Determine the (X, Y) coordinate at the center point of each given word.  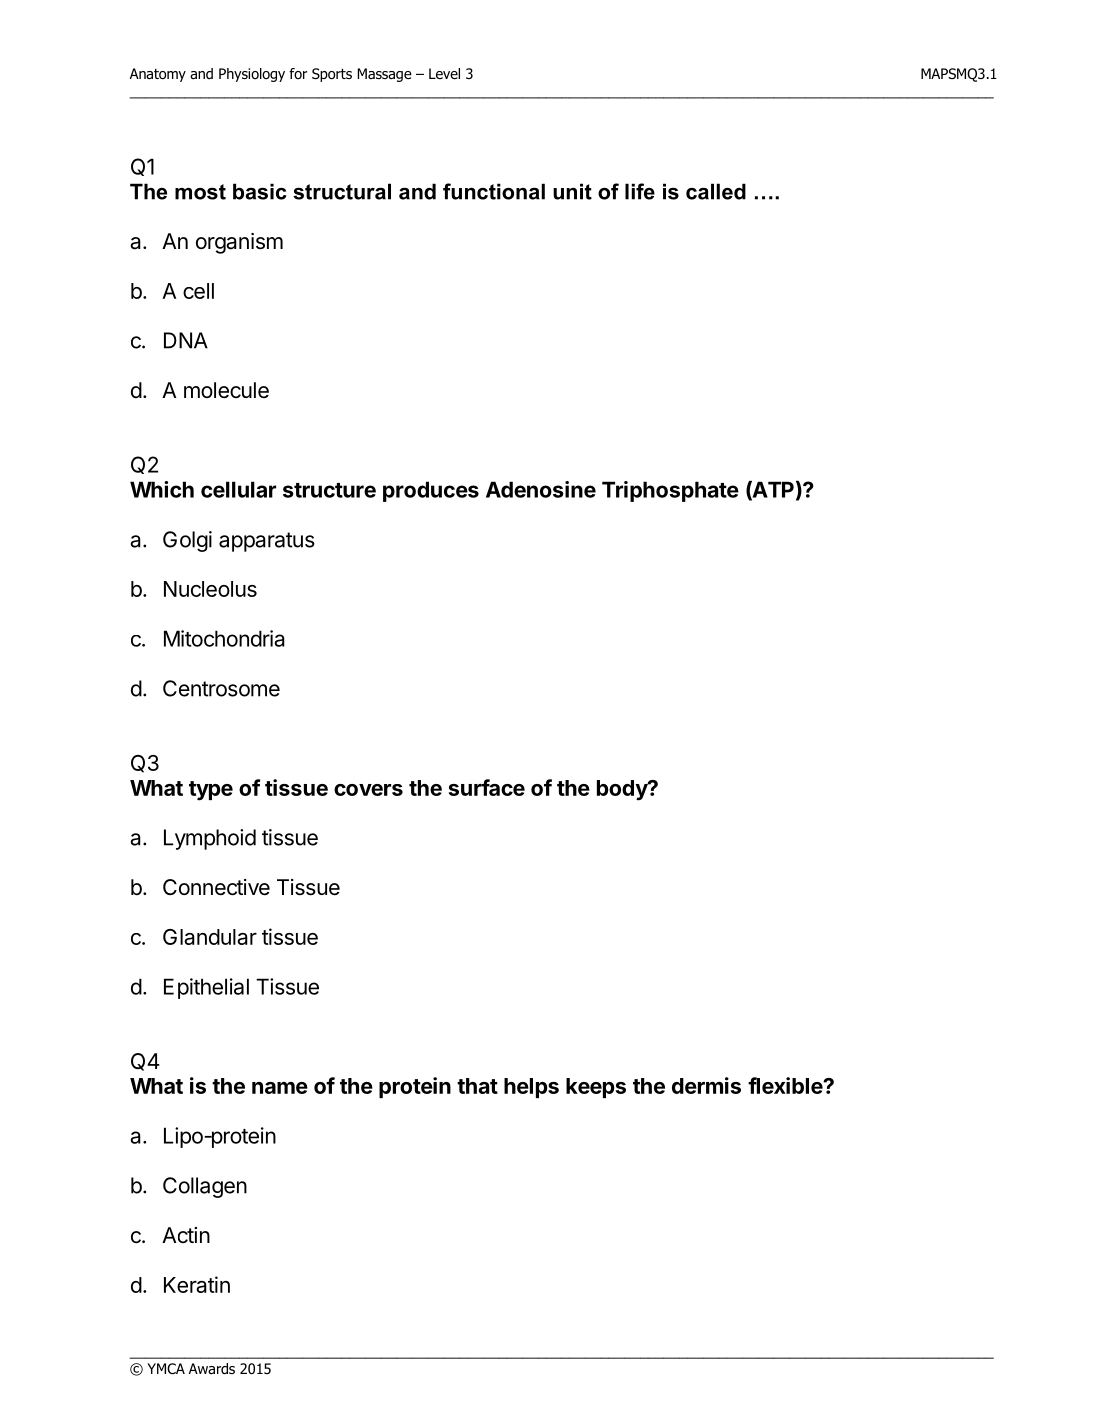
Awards (212, 1369)
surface (487, 787)
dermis (706, 1085)
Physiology (252, 75)
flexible (786, 1085)
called (716, 191)
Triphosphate (670, 491)
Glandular (210, 937)
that (477, 1086)
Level (444, 73)
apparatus (267, 542)
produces (431, 491)
